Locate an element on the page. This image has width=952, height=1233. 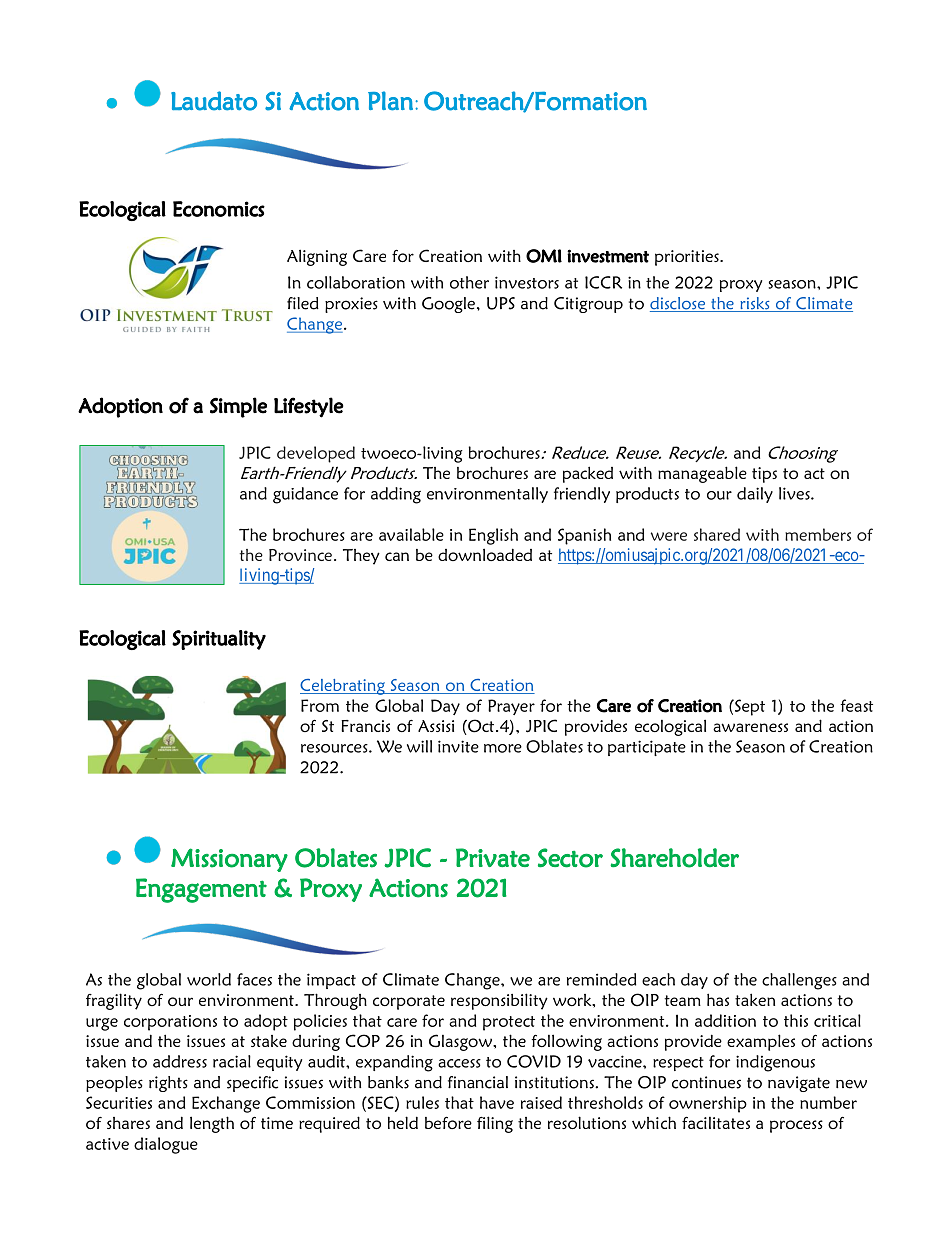
priorities is located at coordinates (688, 258).
